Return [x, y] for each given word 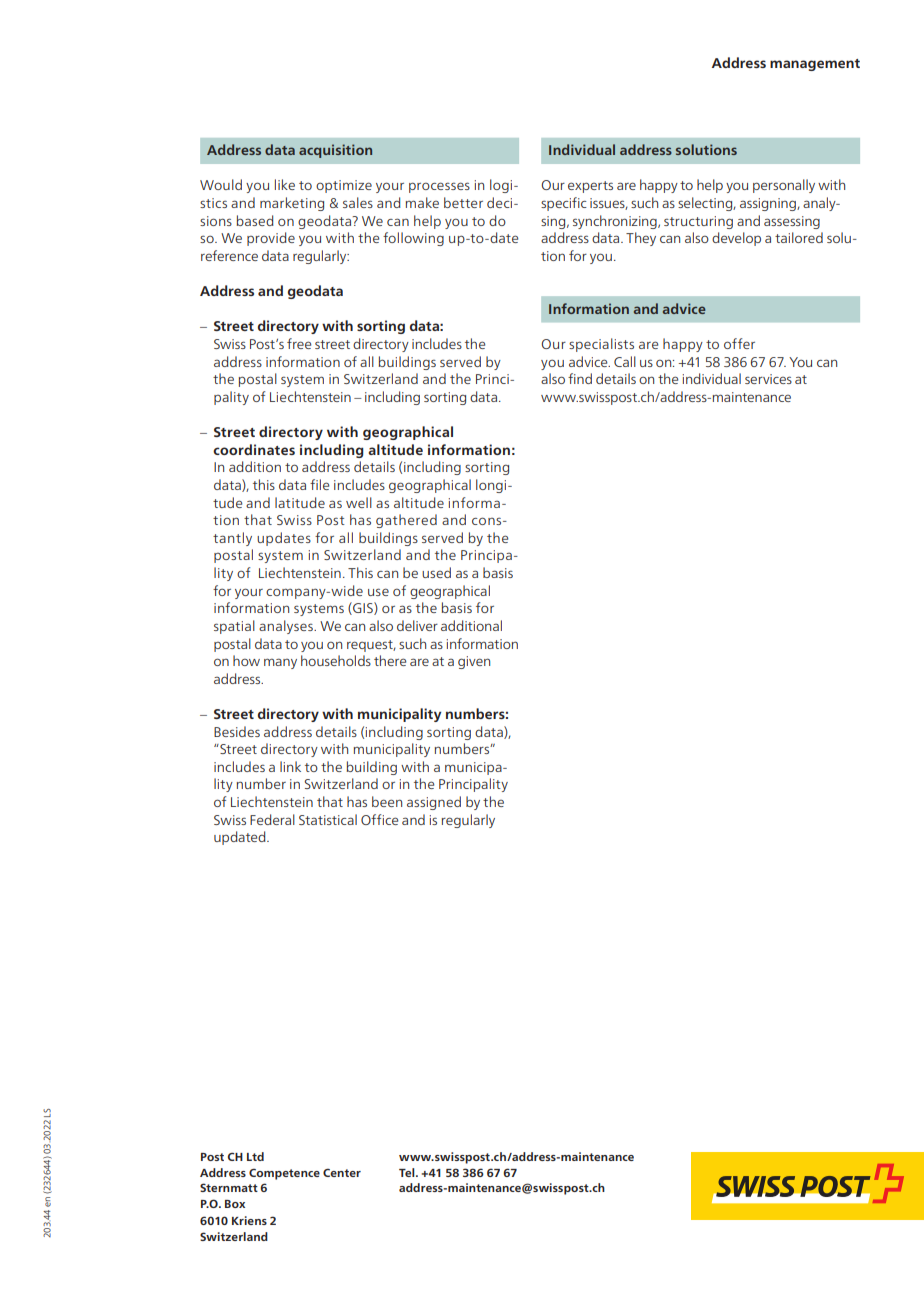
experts [590, 187]
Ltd [255, 1156]
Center [342, 1173]
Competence [284, 1174]
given [474, 662]
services [768, 379]
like [285, 184]
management [815, 65]
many [280, 663]
